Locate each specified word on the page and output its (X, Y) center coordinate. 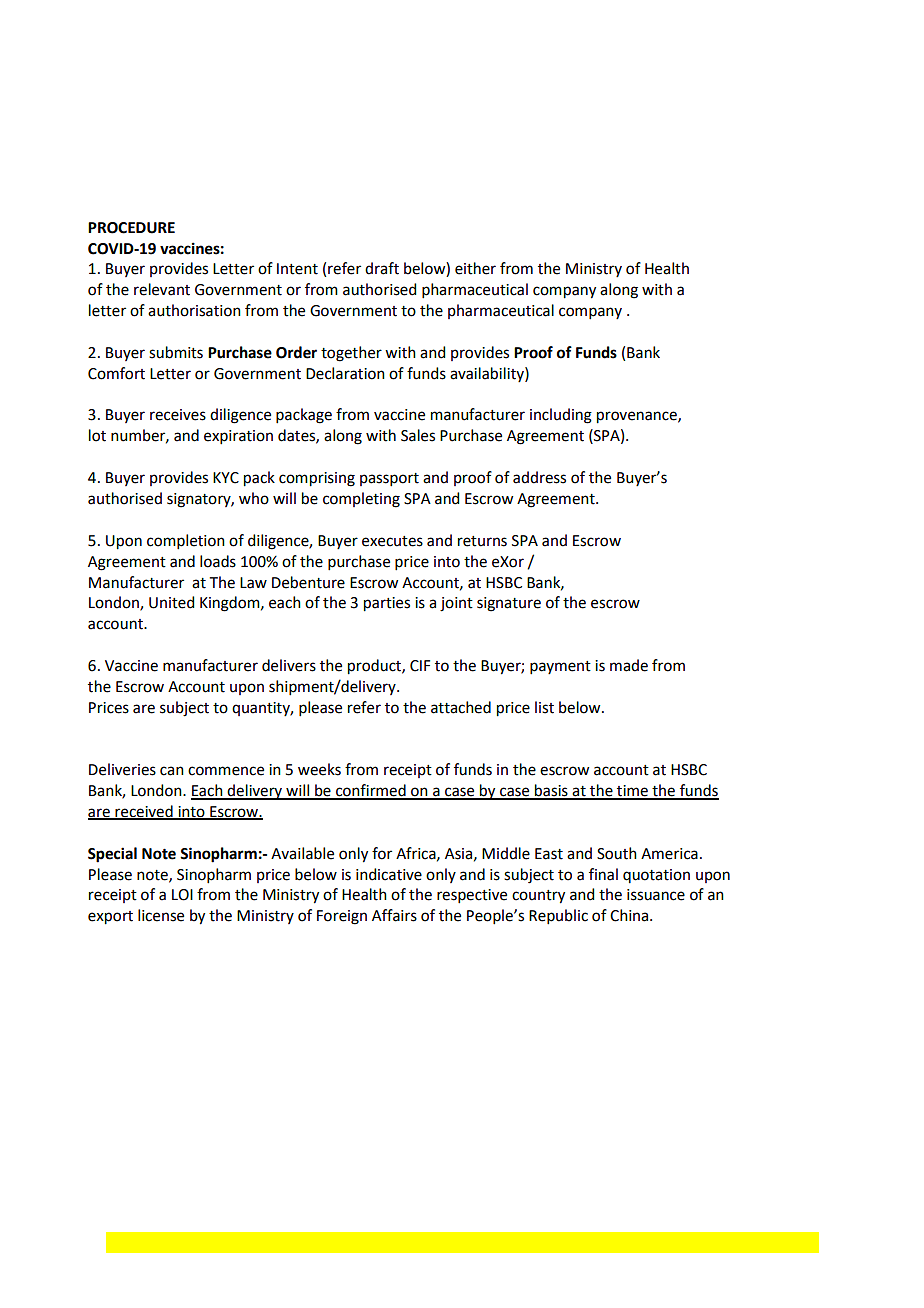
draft (382, 268)
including (561, 416)
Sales (418, 435)
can (172, 771)
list (544, 707)
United (171, 602)
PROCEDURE (131, 228)
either (475, 268)
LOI (182, 895)
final (603, 874)
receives (178, 415)
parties (387, 604)
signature (509, 604)
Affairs (394, 915)
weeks (319, 769)
